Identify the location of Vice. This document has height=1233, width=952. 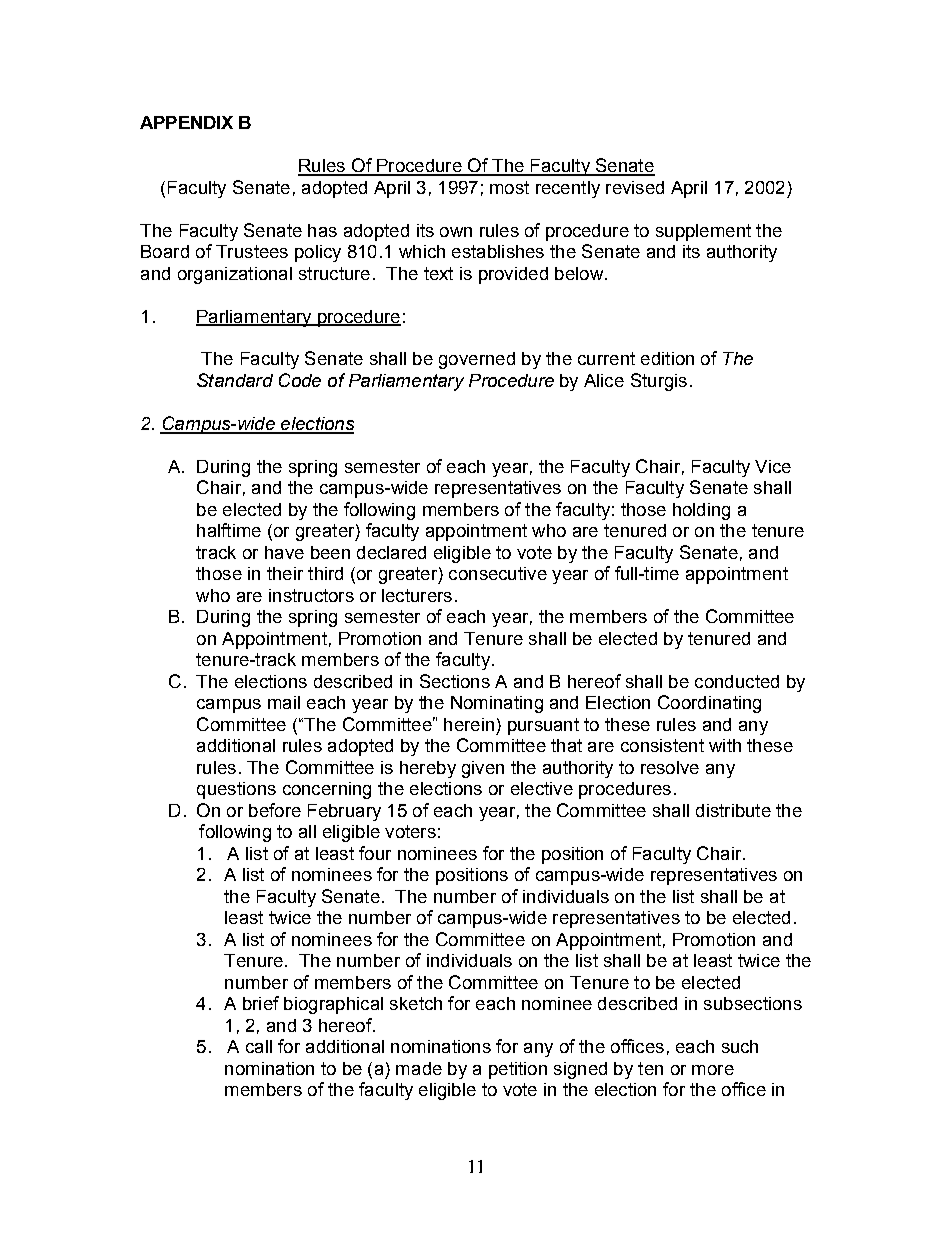
(773, 466).
